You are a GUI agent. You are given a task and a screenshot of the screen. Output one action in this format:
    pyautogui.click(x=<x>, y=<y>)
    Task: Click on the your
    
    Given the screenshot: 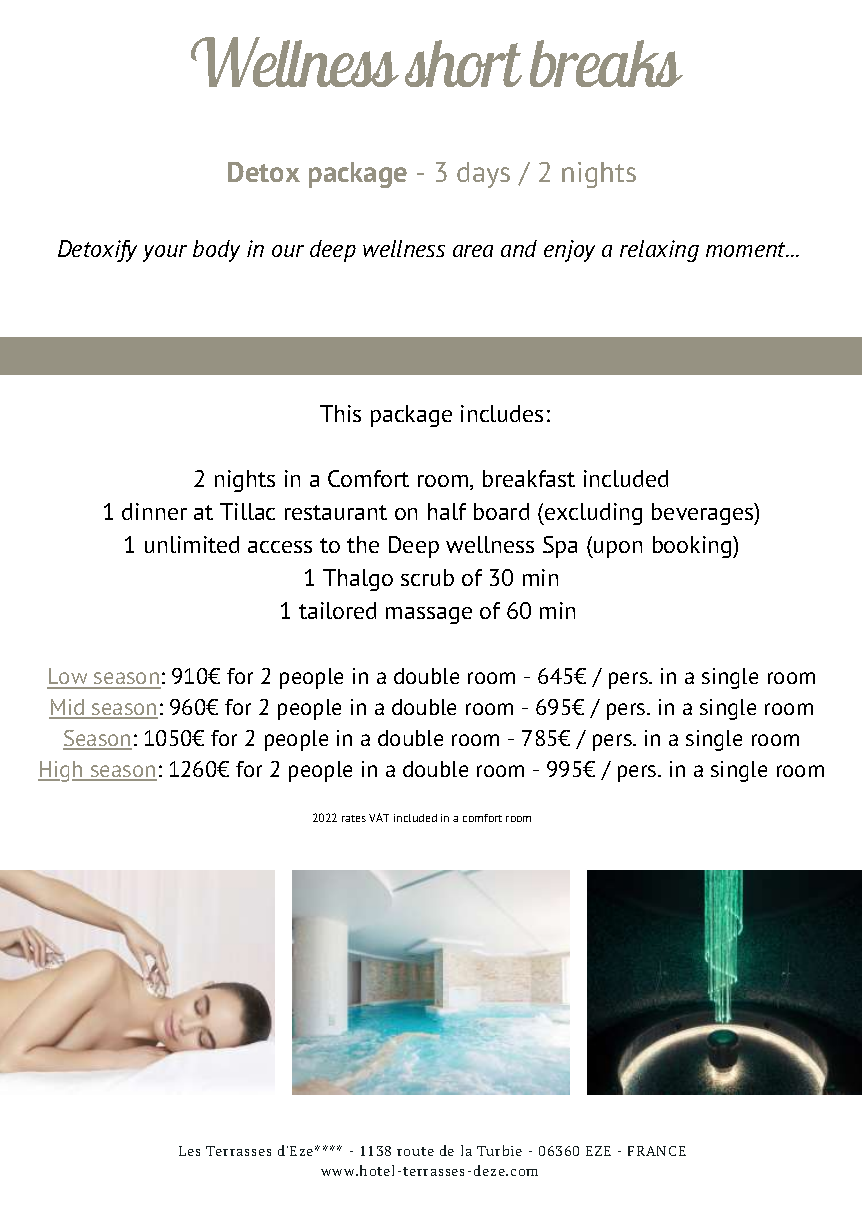 What is the action you would take?
    pyautogui.click(x=165, y=253)
